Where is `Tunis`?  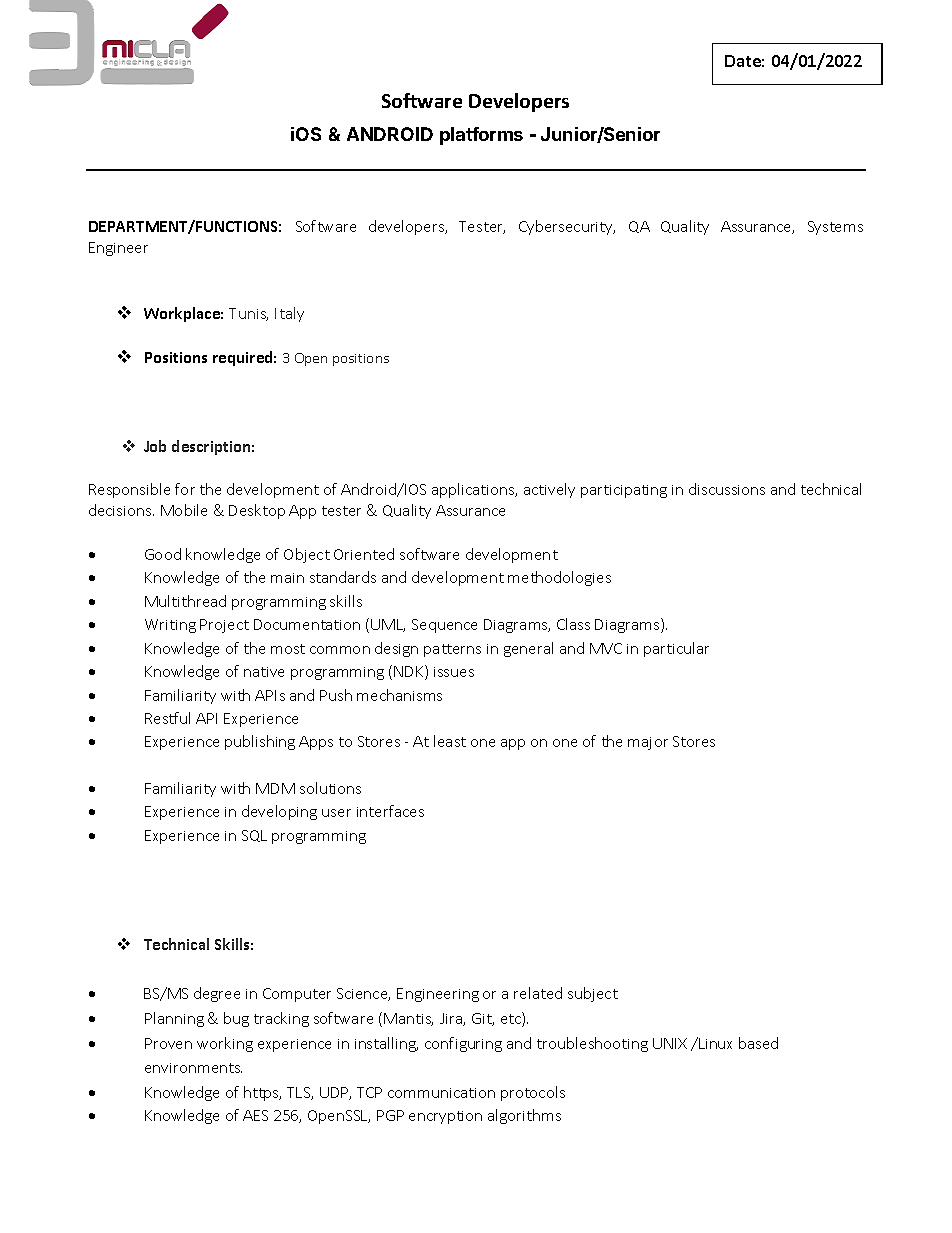 Tunis is located at coordinates (248, 314).
